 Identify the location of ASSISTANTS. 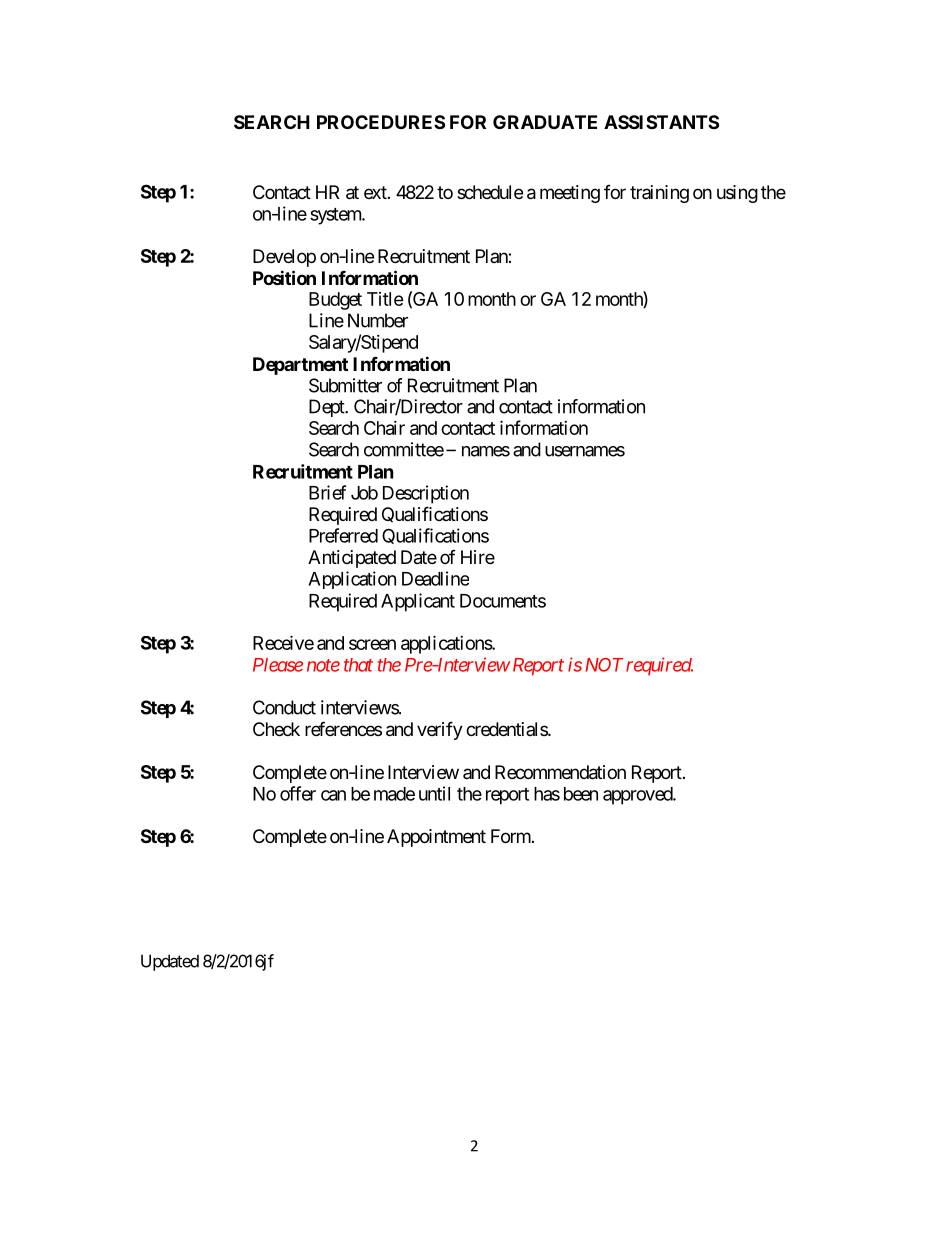
(661, 122).
